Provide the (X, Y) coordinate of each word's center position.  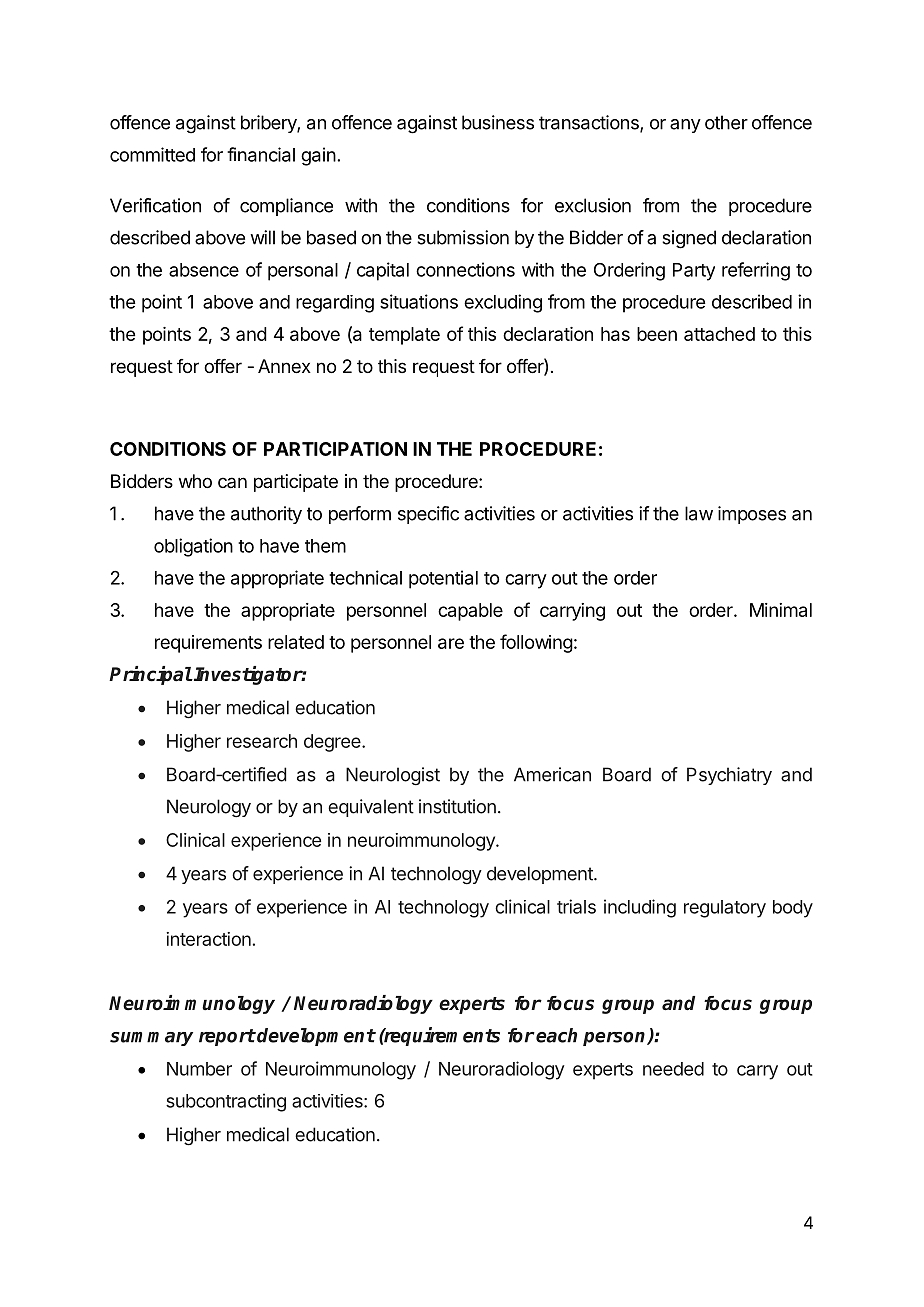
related (296, 642)
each (556, 1035)
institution (457, 806)
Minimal (781, 610)
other (726, 122)
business (498, 122)
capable (470, 612)
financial (261, 154)
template (404, 336)
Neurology (209, 808)
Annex (284, 366)
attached (719, 334)
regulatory (725, 909)
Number (199, 1069)
